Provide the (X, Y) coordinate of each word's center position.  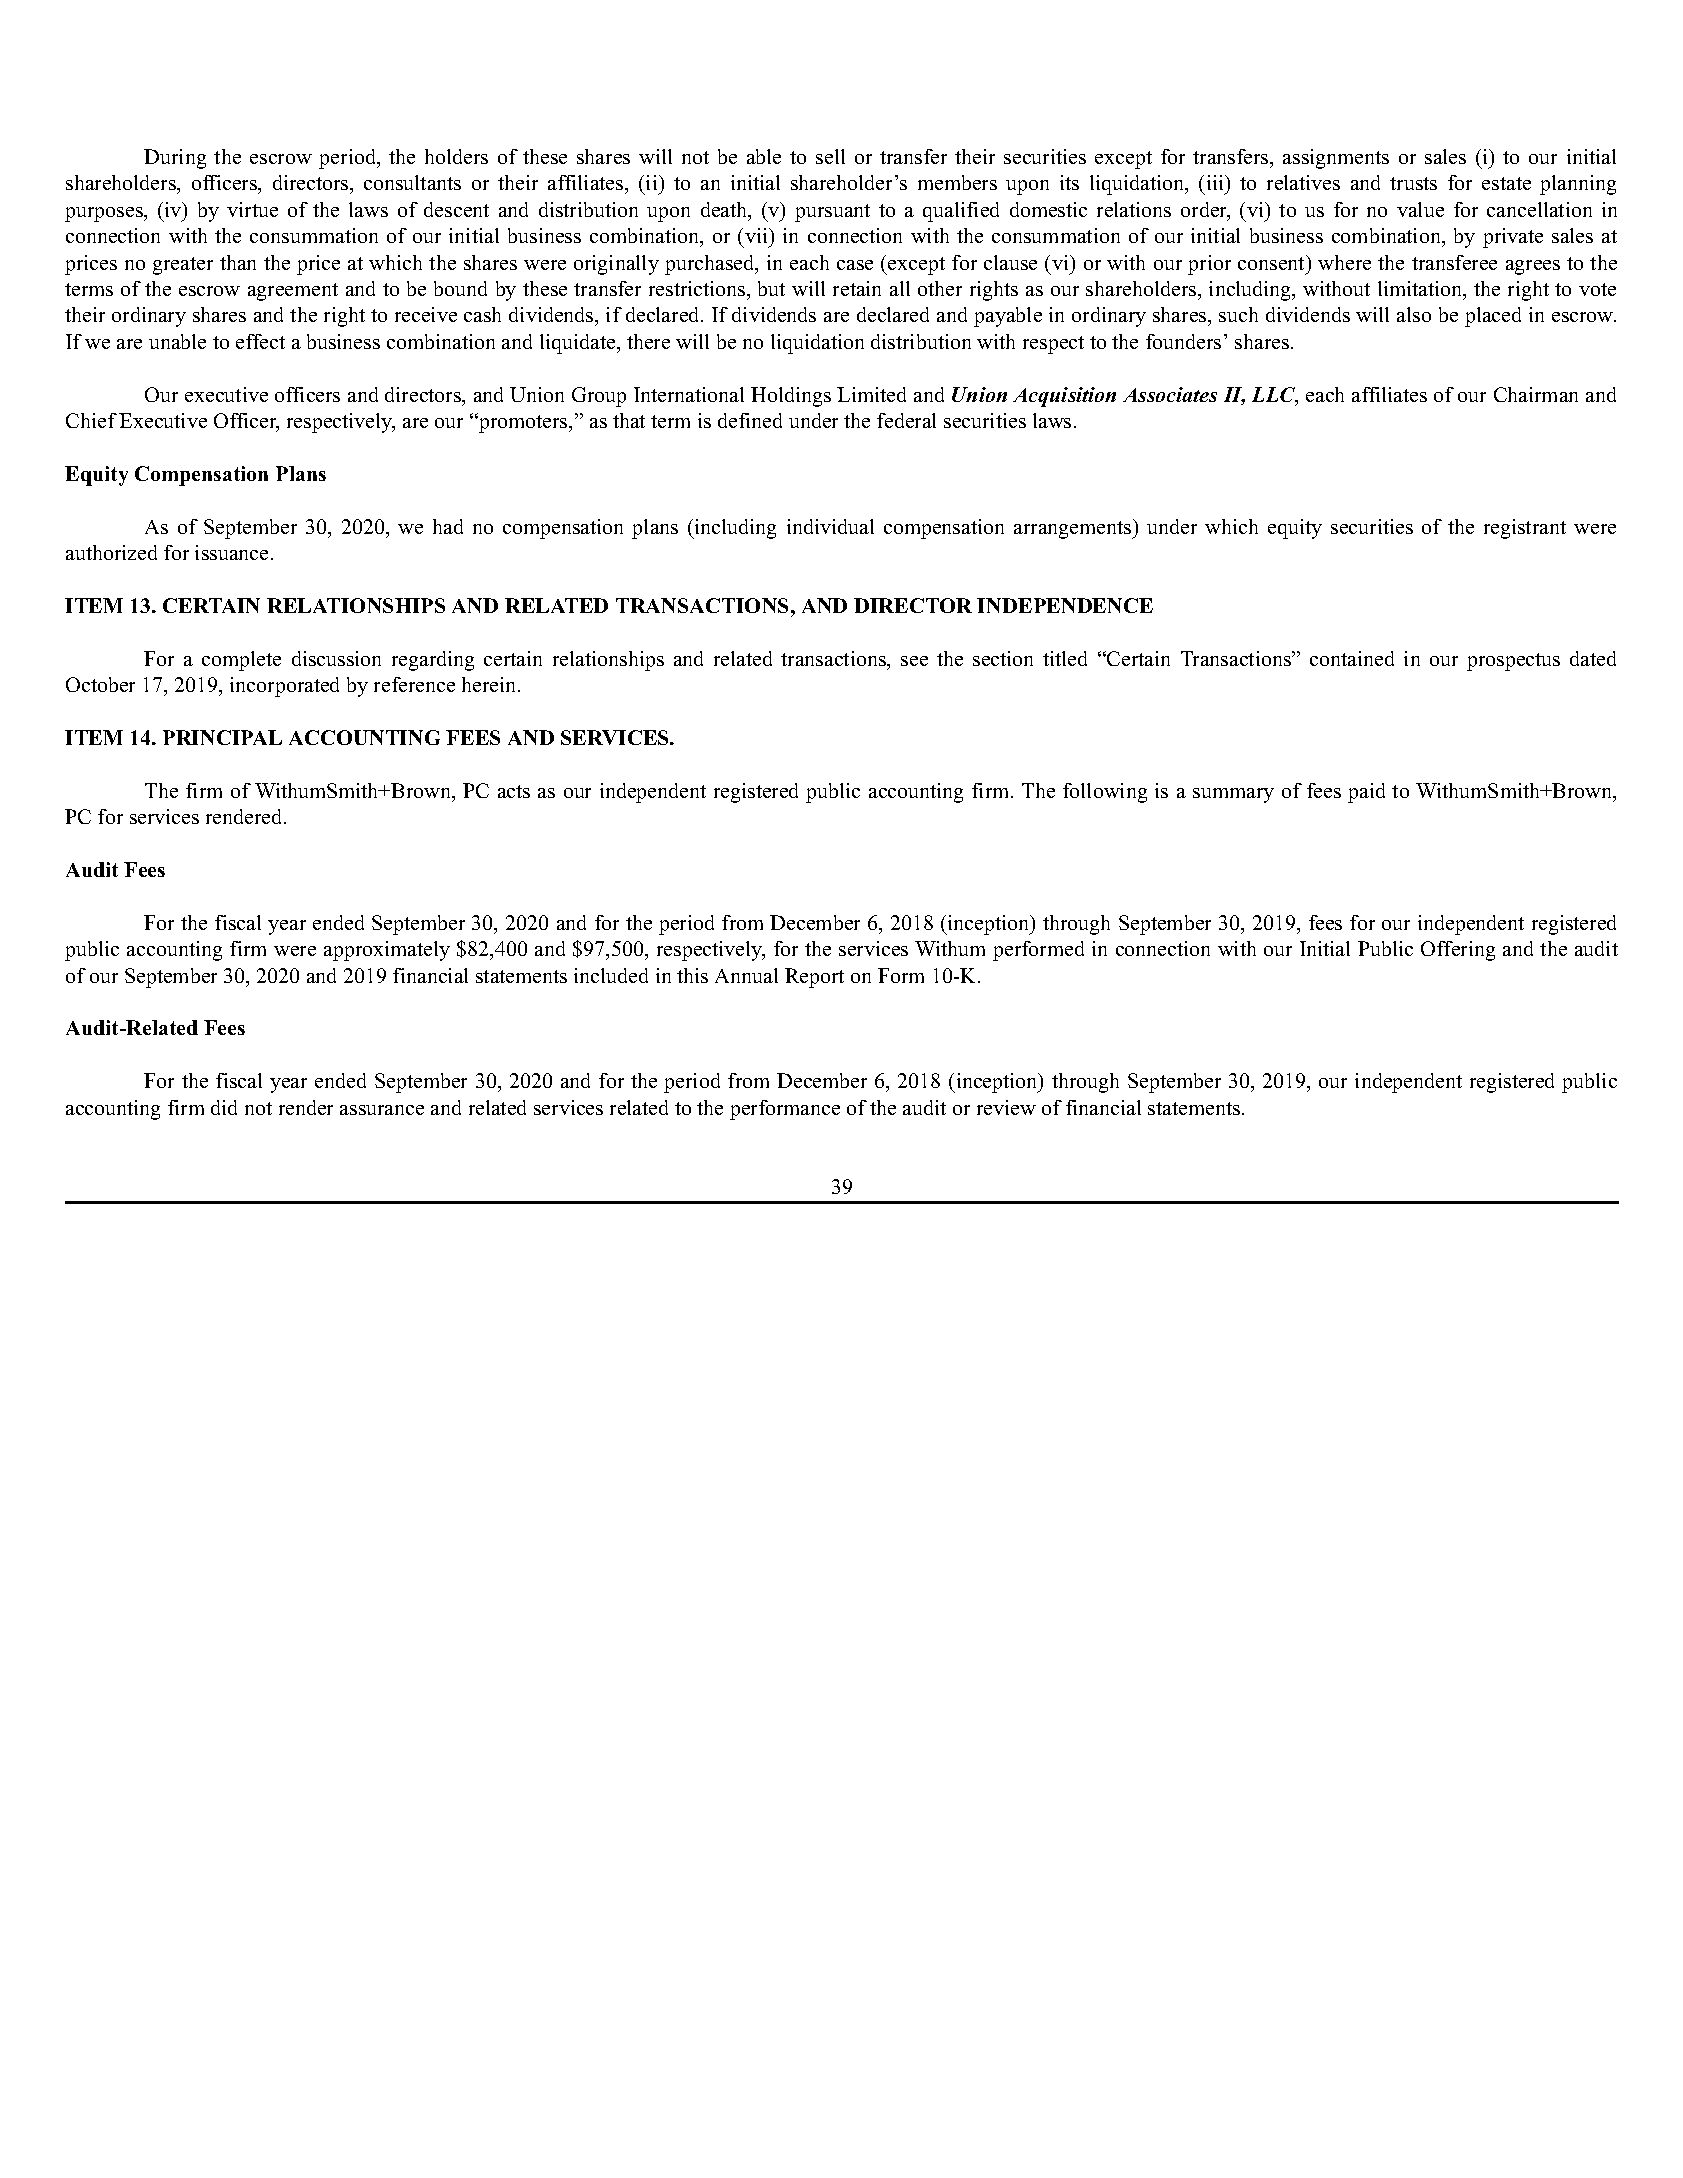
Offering (1458, 951)
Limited (871, 394)
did (224, 1107)
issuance (231, 552)
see (914, 661)
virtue (252, 209)
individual (830, 526)
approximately (387, 951)
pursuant (832, 213)
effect (260, 341)
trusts (1413, 183)
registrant (1525, 529)
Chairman (1536, 394)
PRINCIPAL (222, 737)
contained (1352, 658)
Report (814, 978)
